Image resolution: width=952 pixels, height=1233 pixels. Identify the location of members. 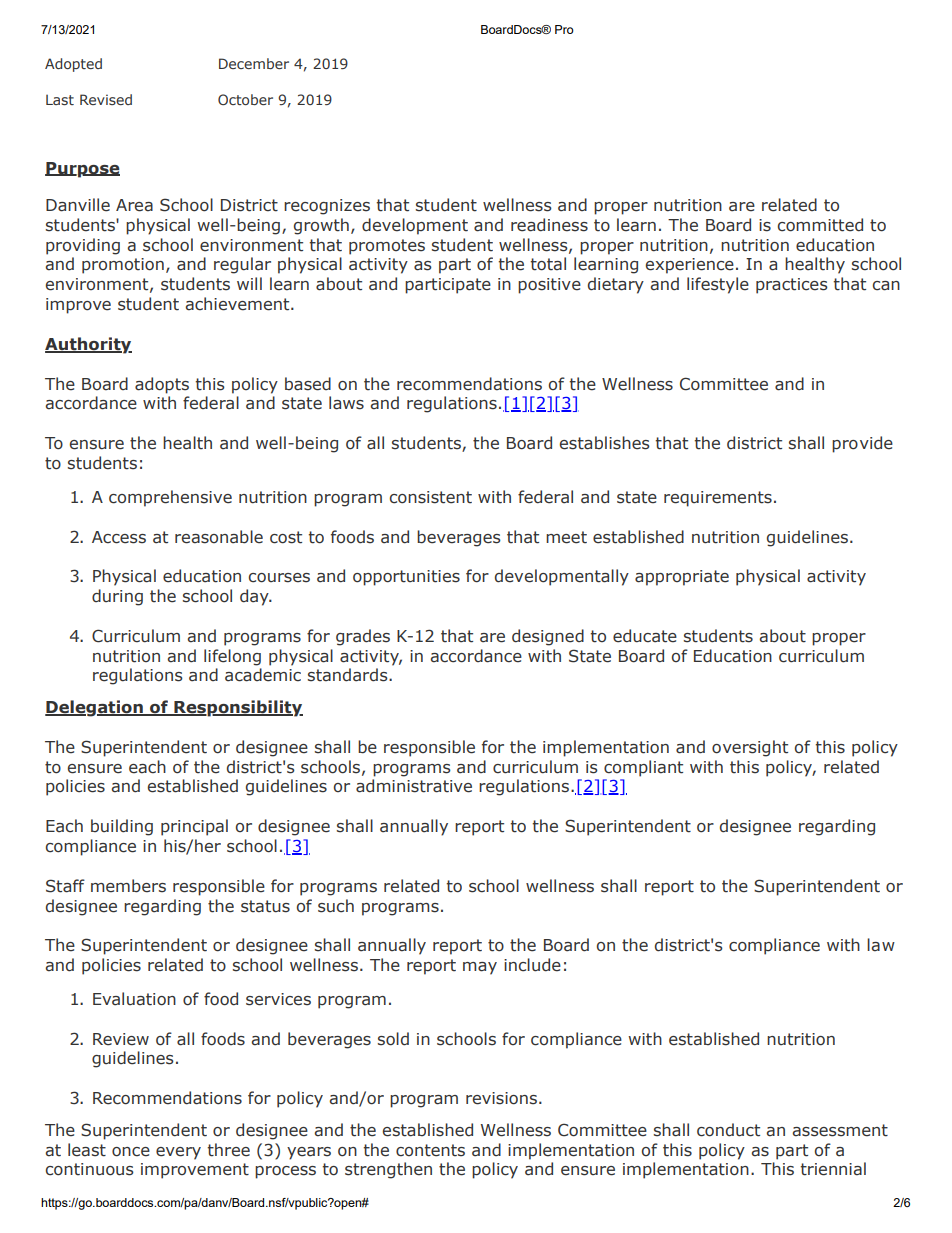
(128, 886).
